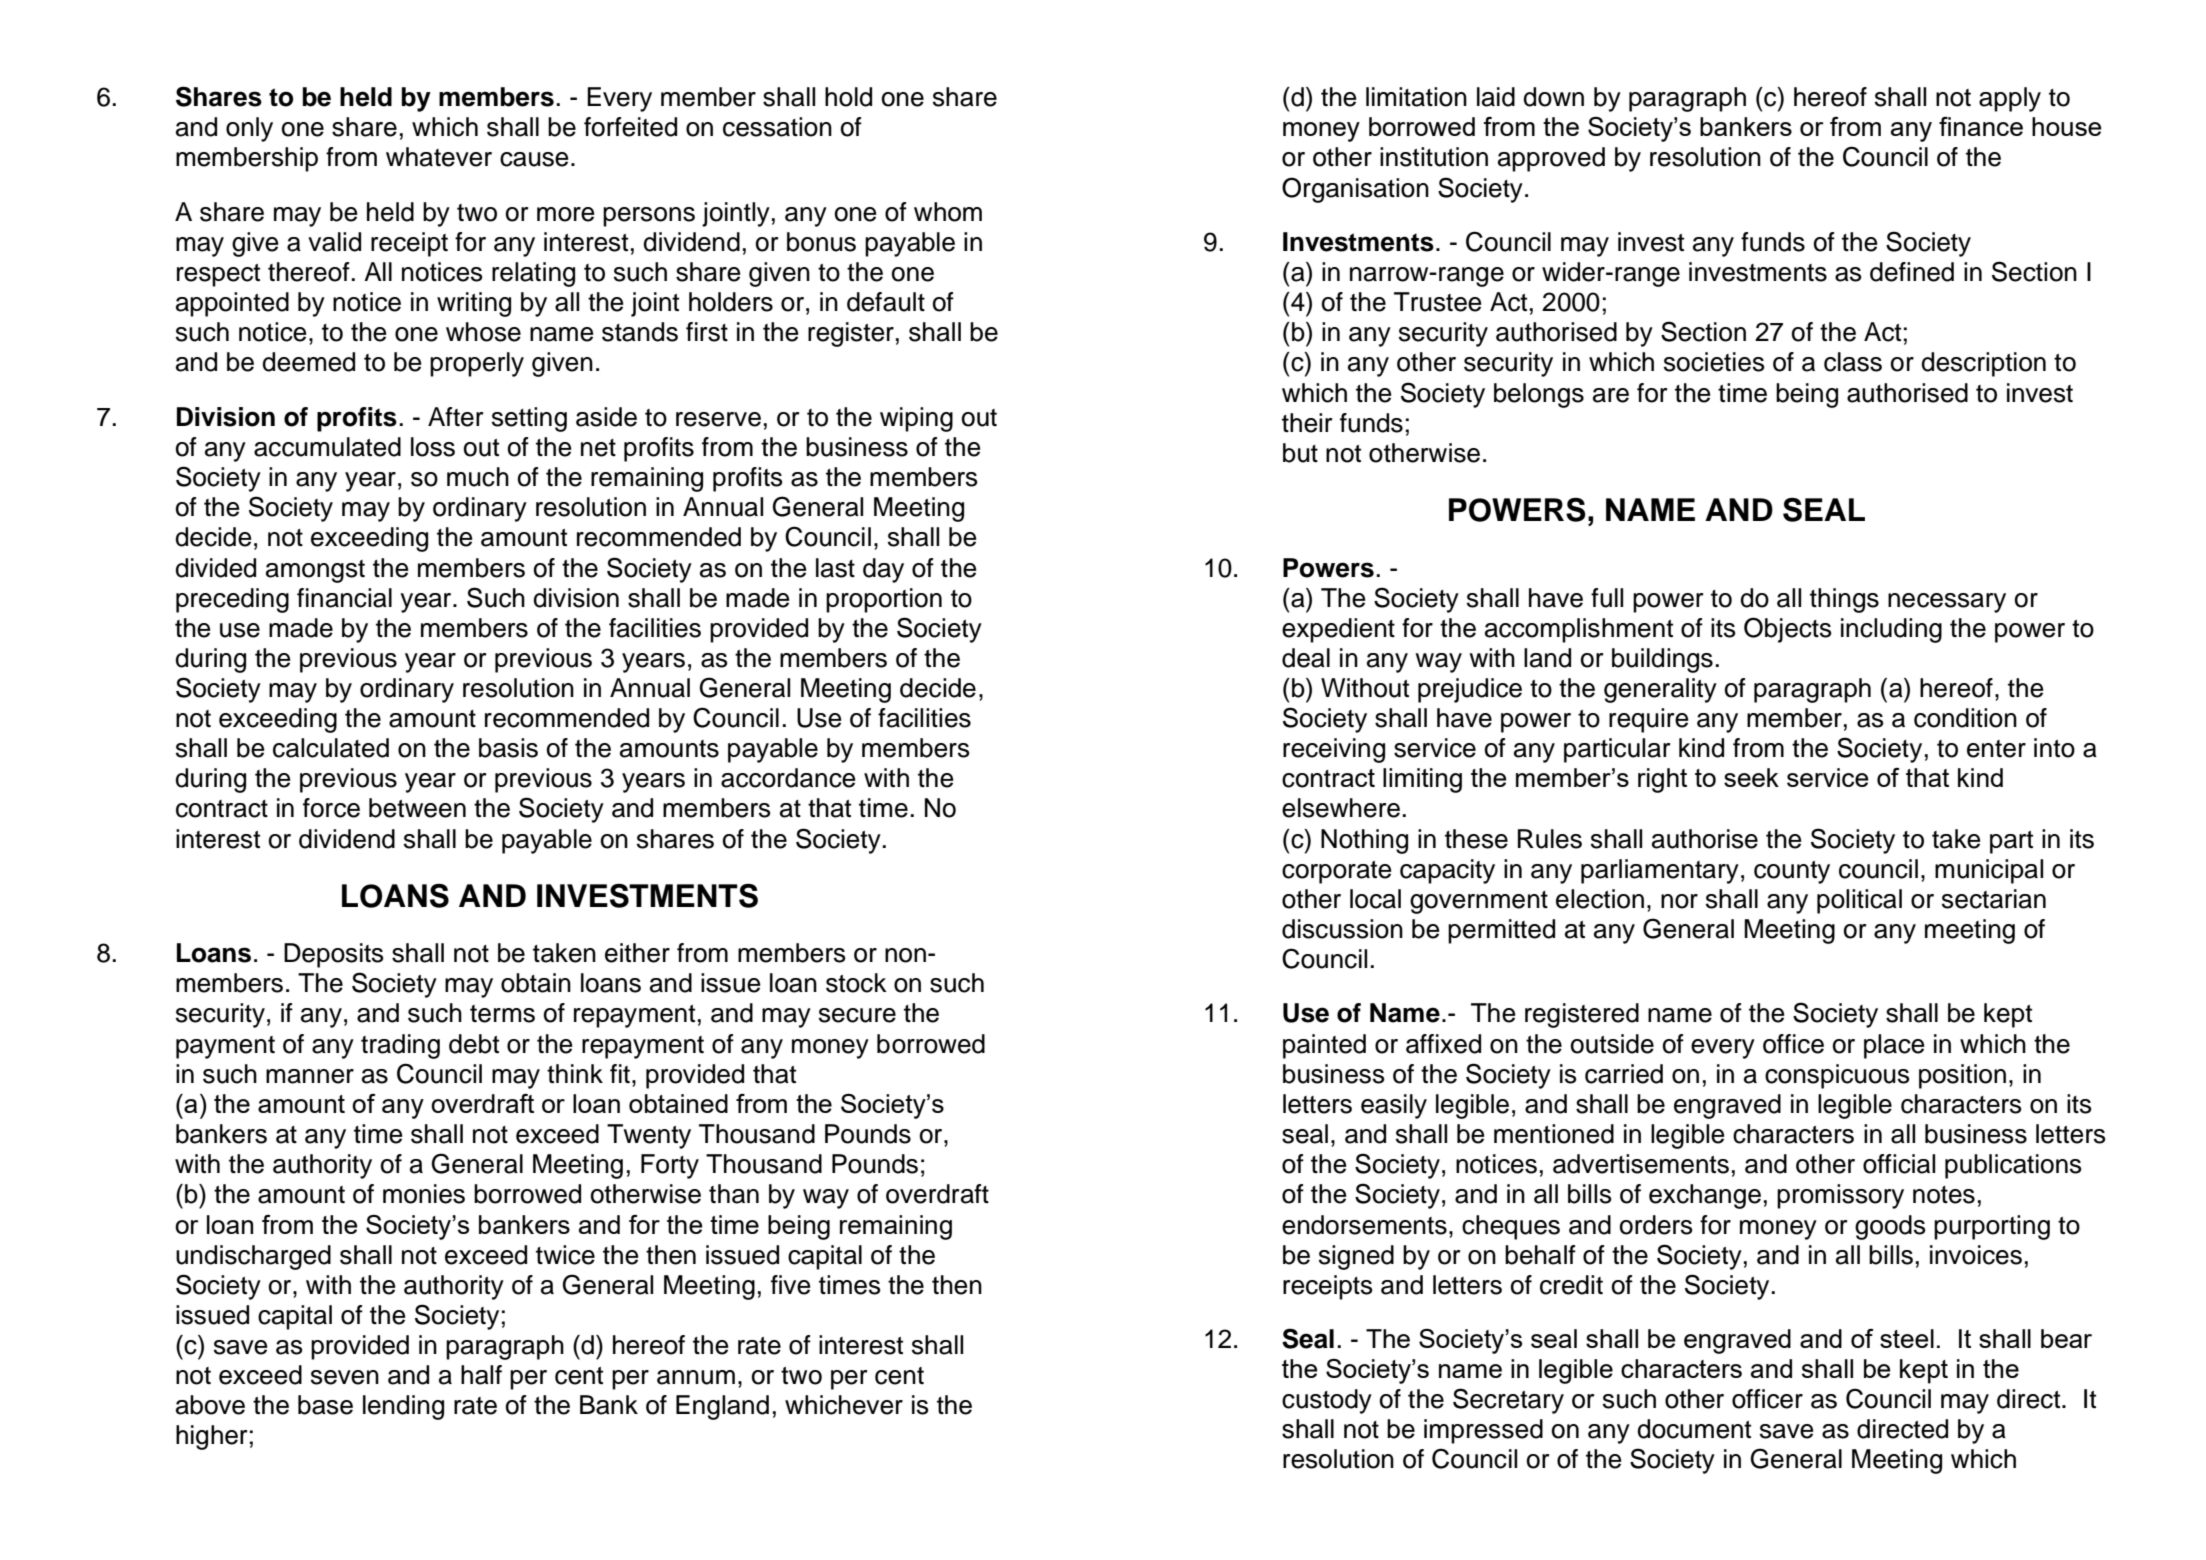  I want to click on receiving, so click(1334, 750).
